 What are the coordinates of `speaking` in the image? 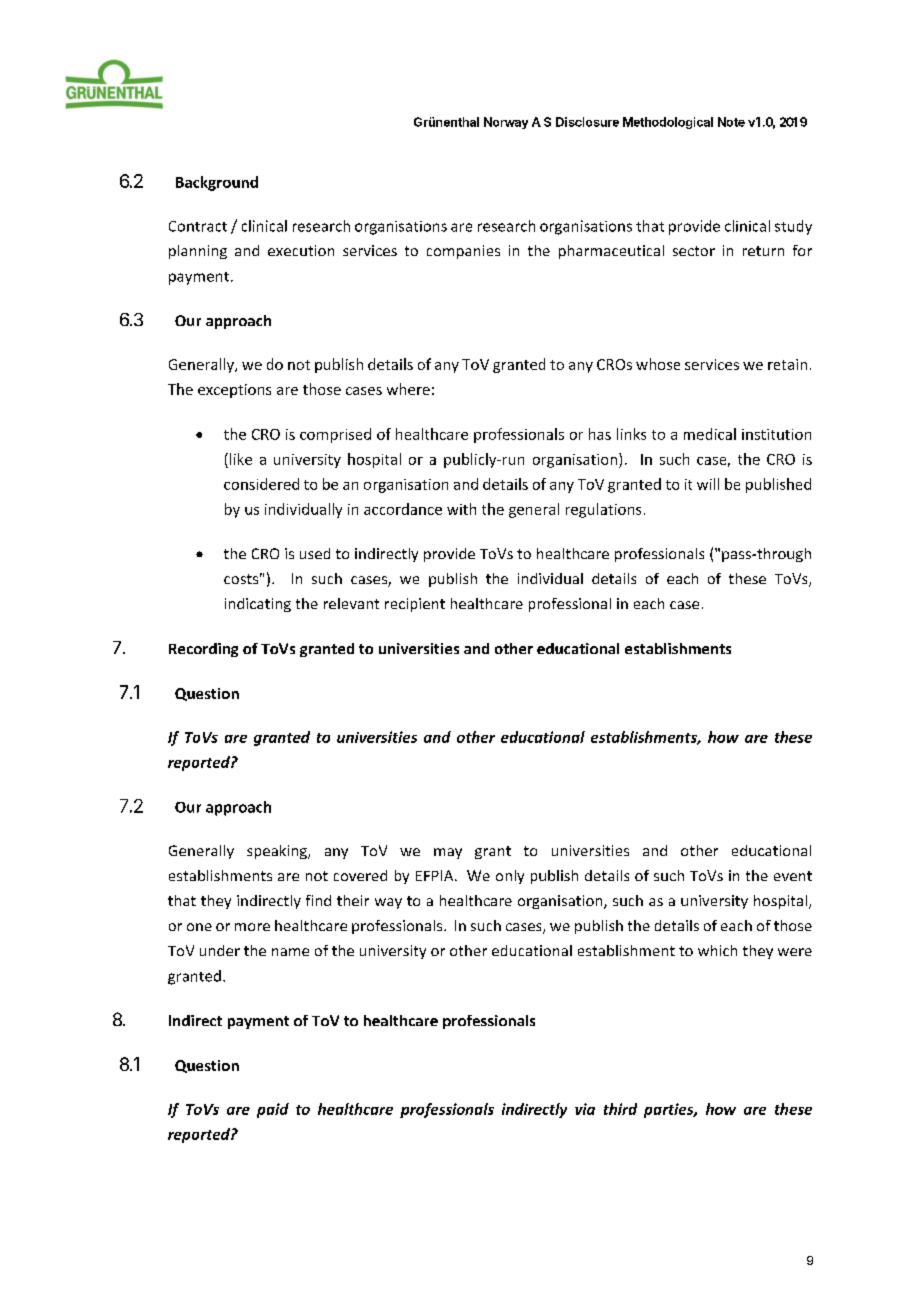 It's located at (278, 852).
